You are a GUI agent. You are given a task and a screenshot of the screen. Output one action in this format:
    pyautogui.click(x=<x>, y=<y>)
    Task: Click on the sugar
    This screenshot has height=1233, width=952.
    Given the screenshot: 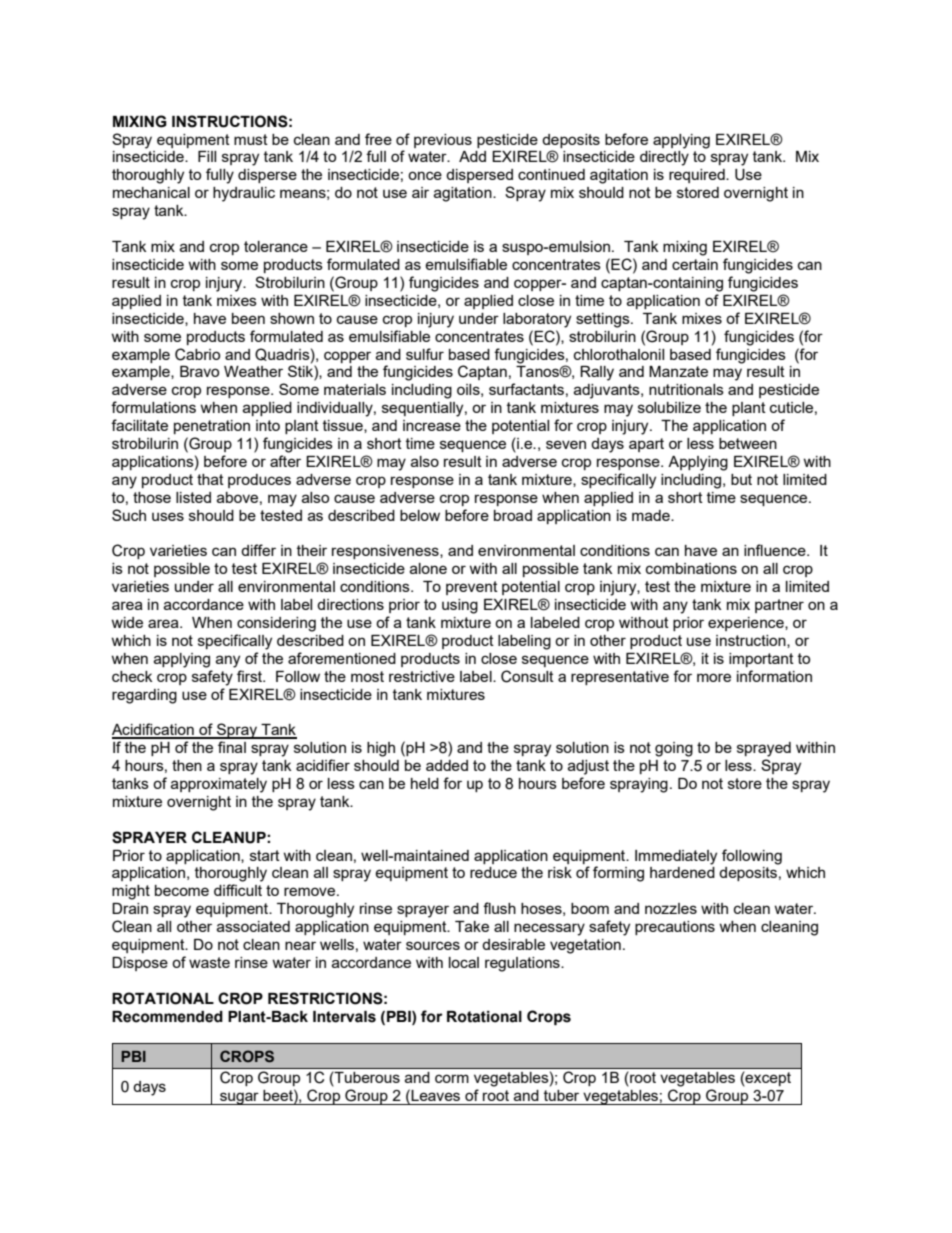 What is the action you would take?
    pyautogui.click(x=239, y=1098)
